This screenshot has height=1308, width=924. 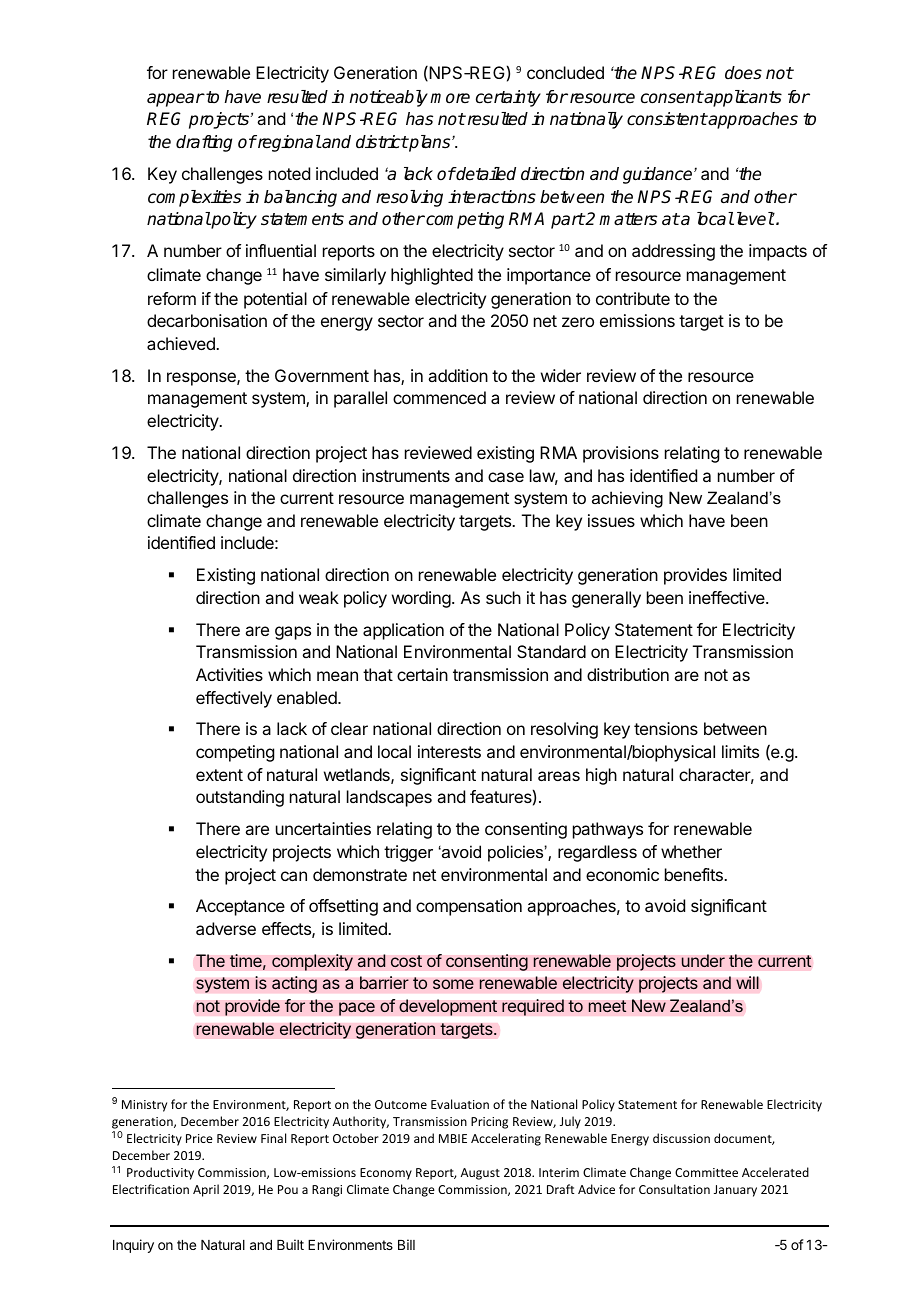 What do you see at coordinates (450, 98) in the screenshot?
I see `more` at bounding box center [450, 98].
